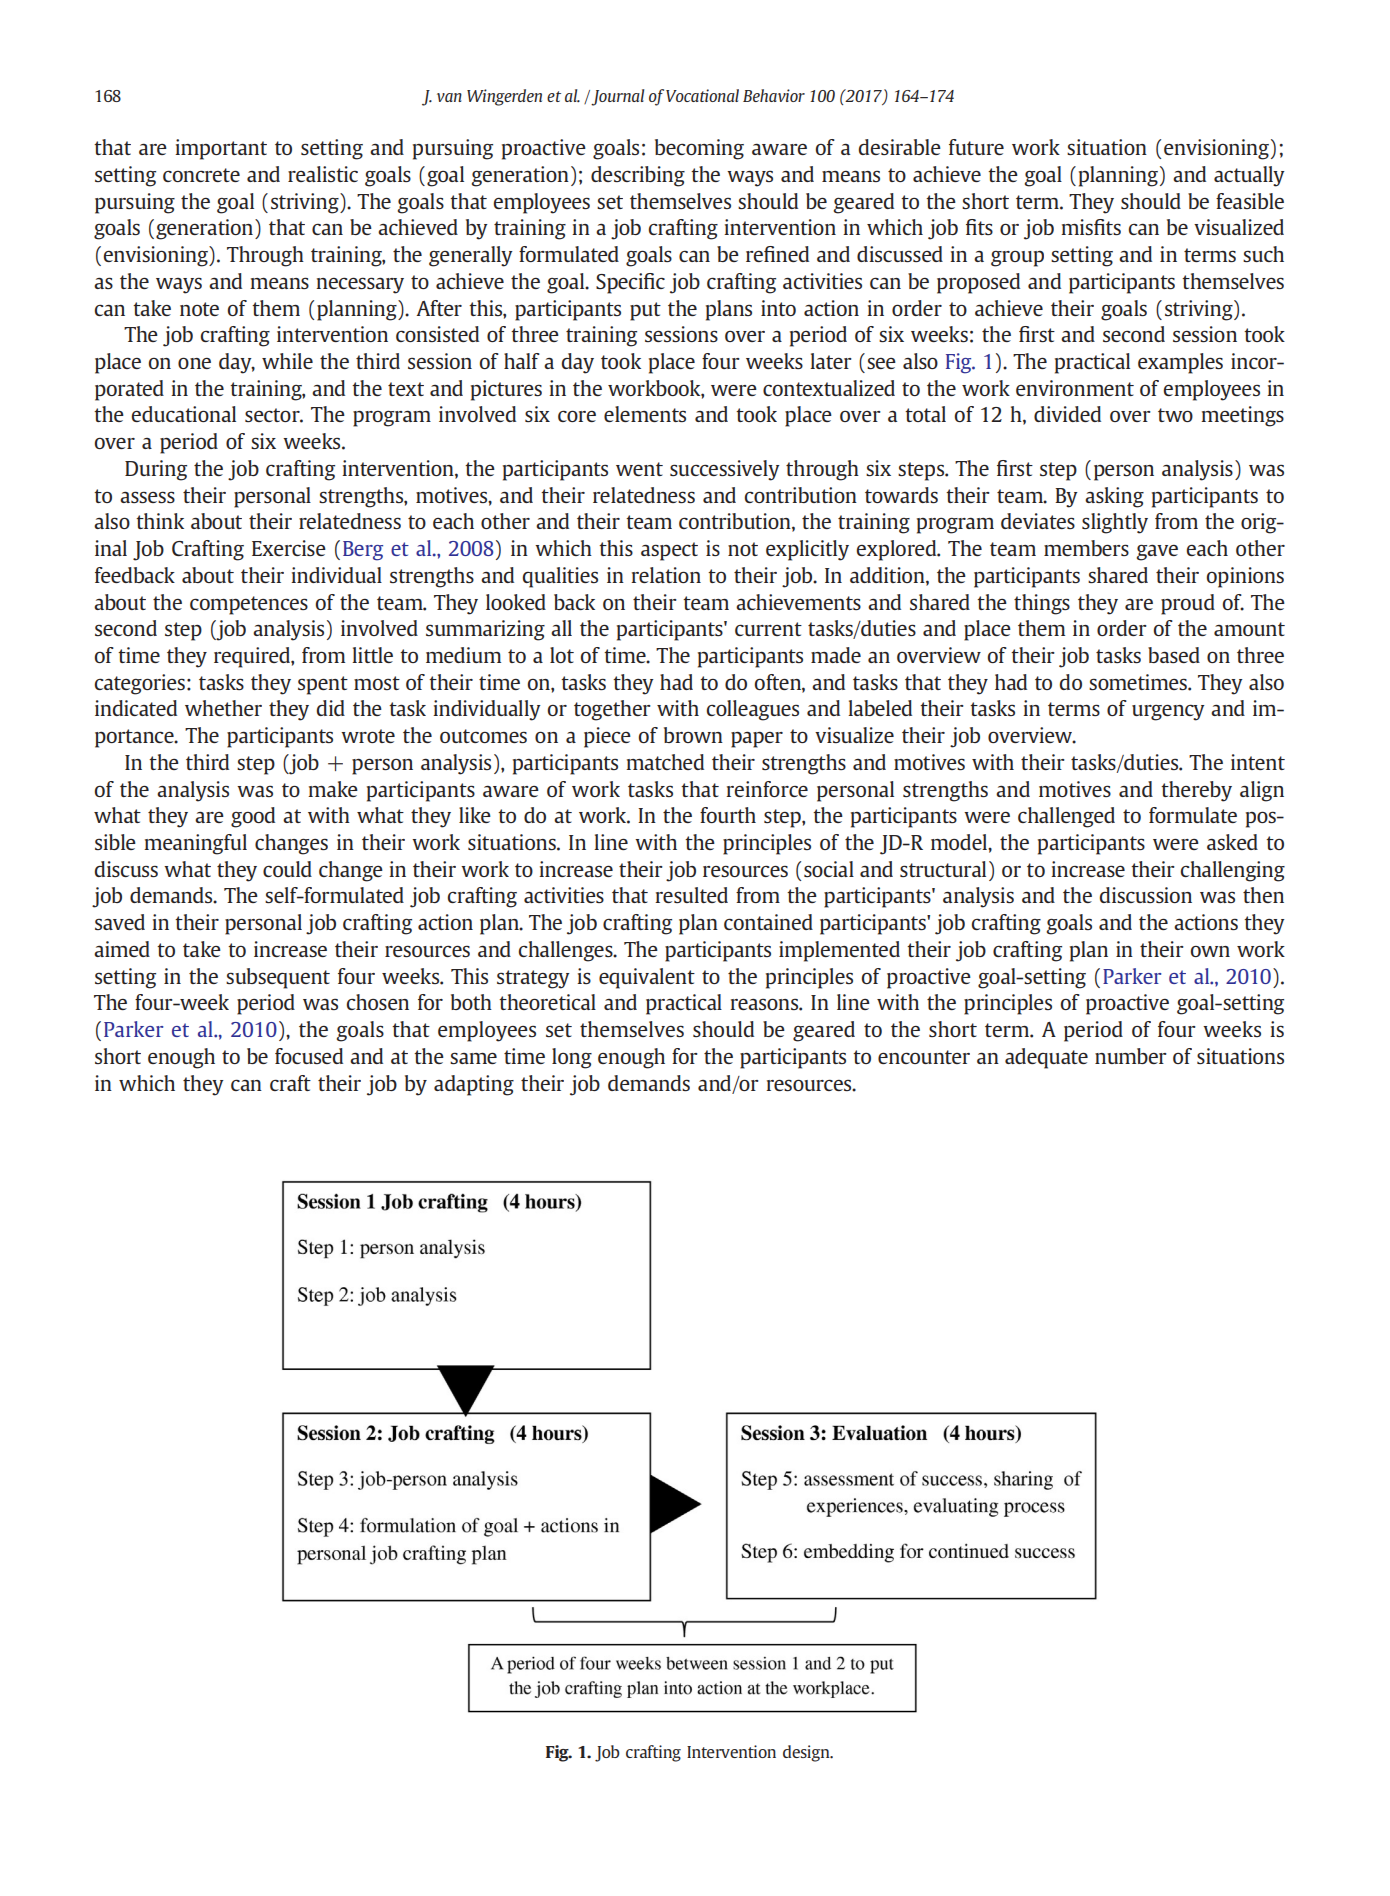 This document has height=1896, width=1390. What do you see at coordinates (572, 1058) in the document?
I see `long` at bounding box center [572, 1058].
